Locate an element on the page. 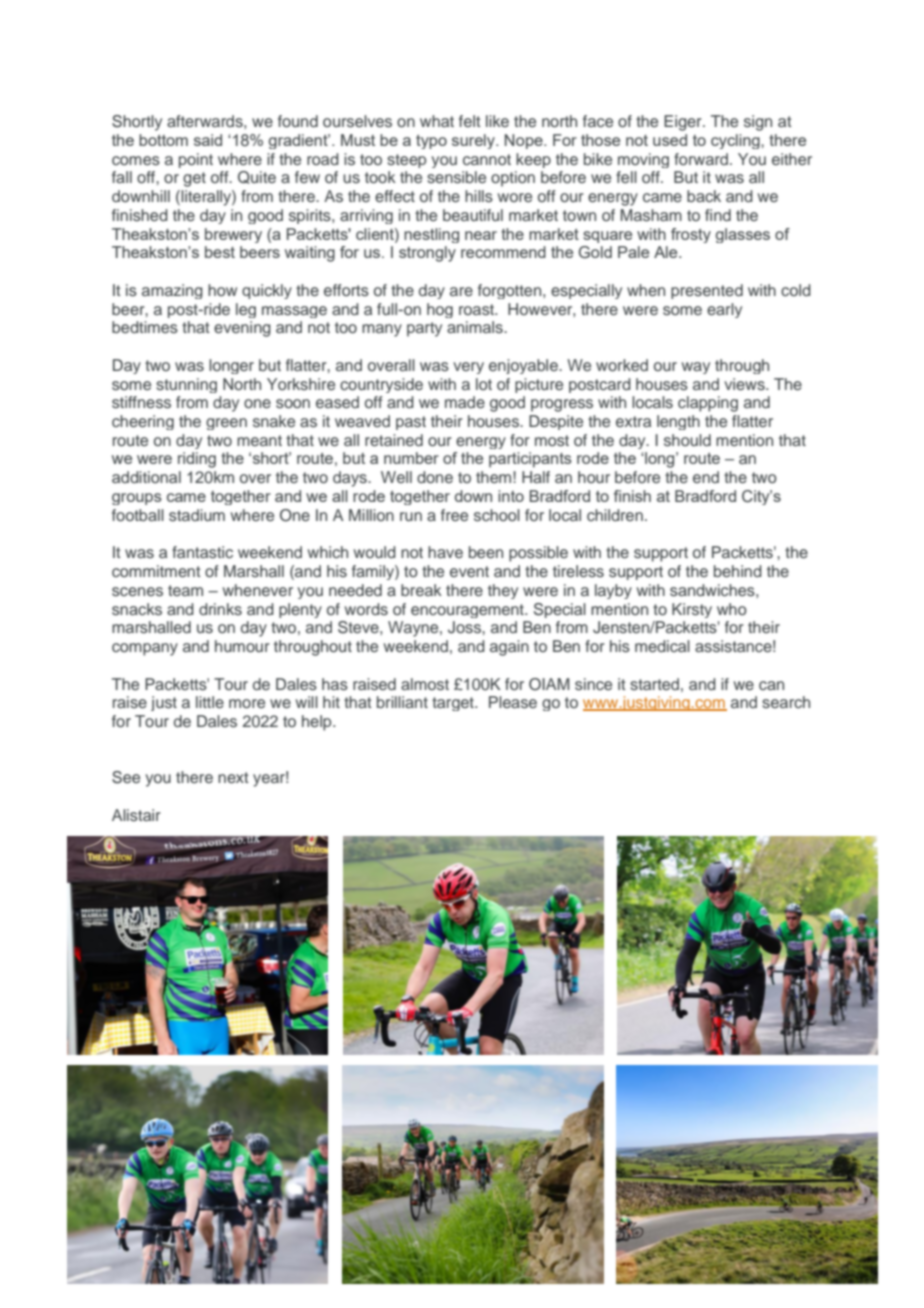 Image resolution: width=924 pixels, height=1308 pixels. riding is located at coordinates (197, 460).
